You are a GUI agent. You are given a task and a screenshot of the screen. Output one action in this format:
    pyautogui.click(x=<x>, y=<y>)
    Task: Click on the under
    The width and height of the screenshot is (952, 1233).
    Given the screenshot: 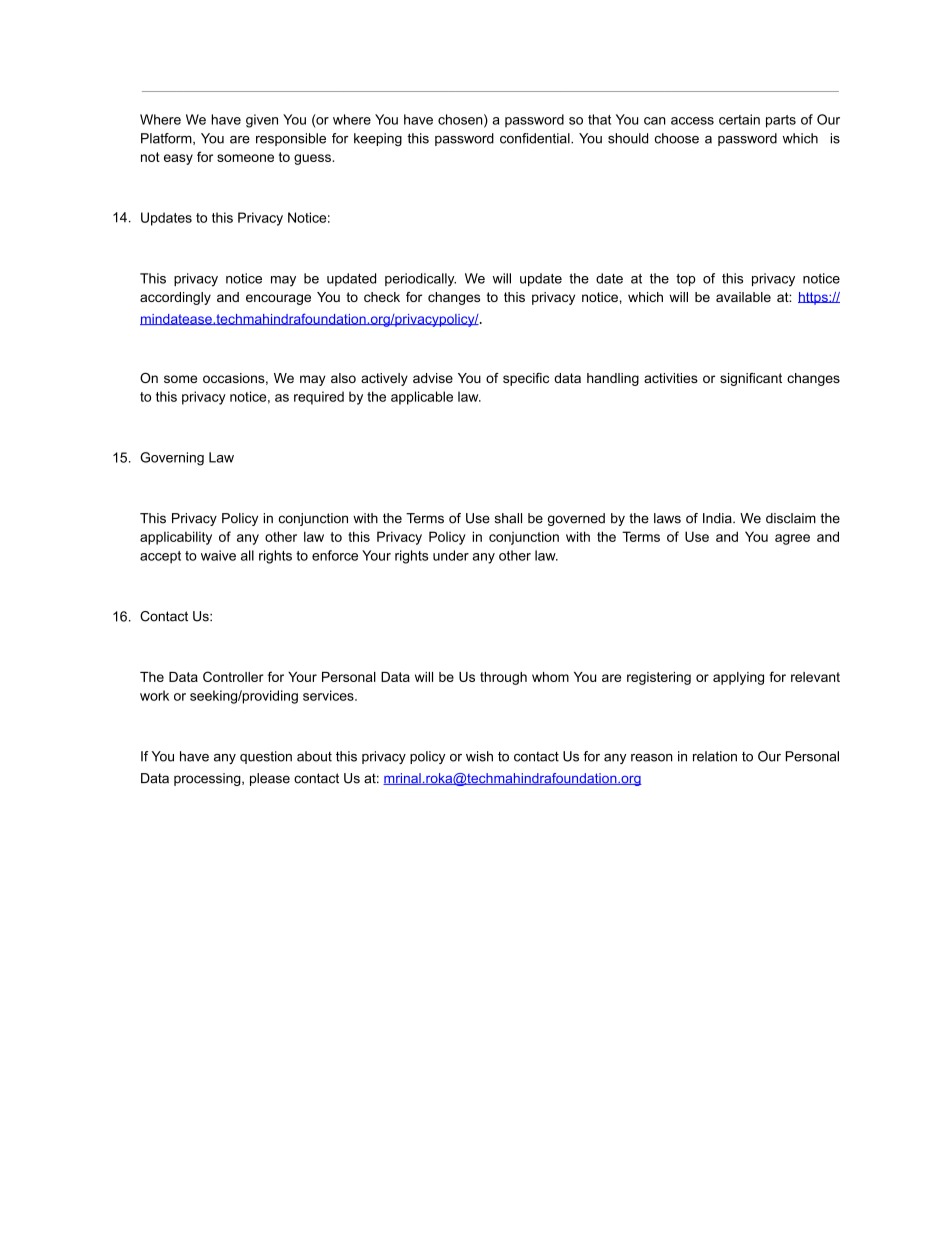 What is the action you would take?
    pyautogui.click(x=451, y=555)
